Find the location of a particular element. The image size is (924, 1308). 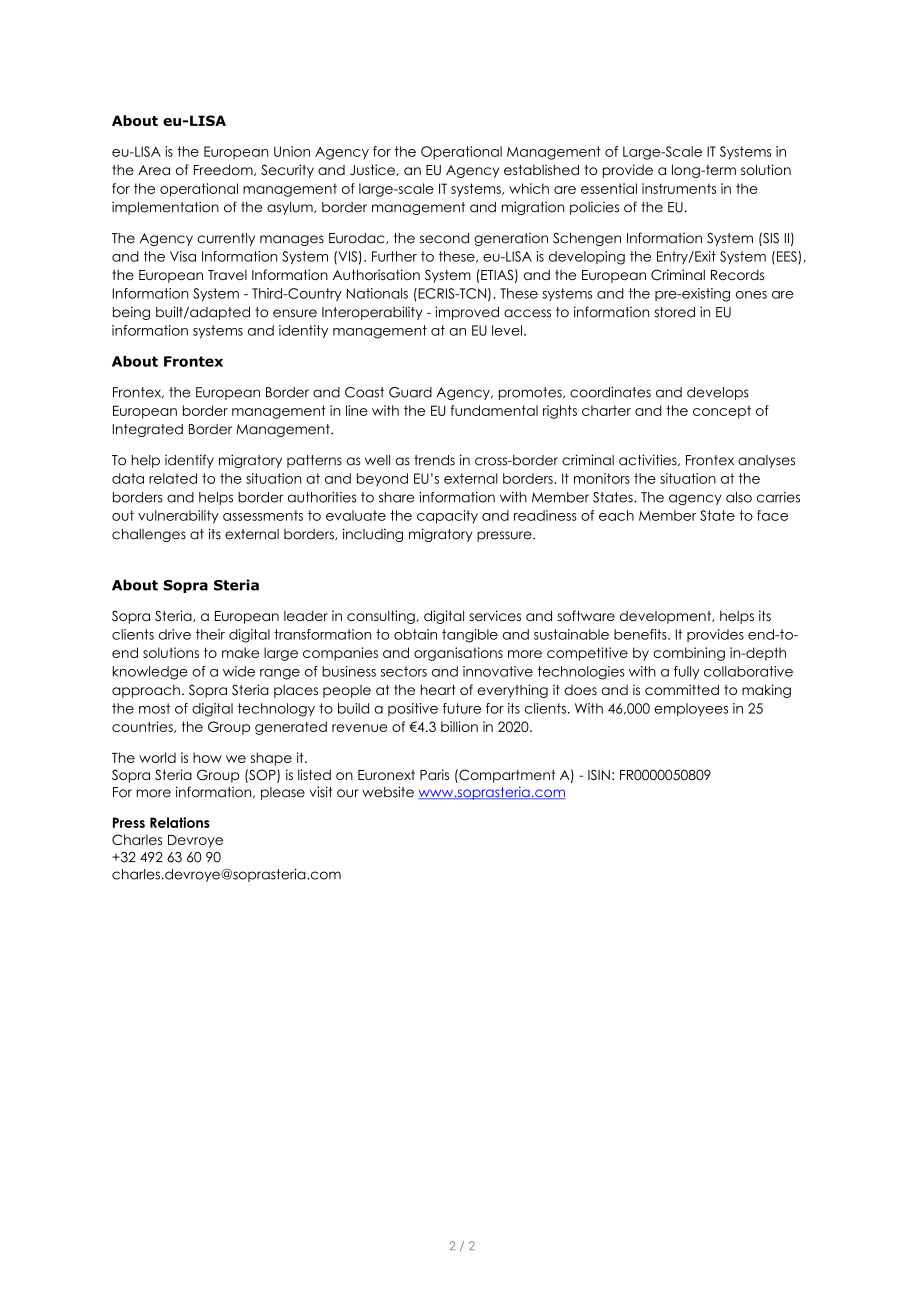

also is located at coordinates (739, 497).
